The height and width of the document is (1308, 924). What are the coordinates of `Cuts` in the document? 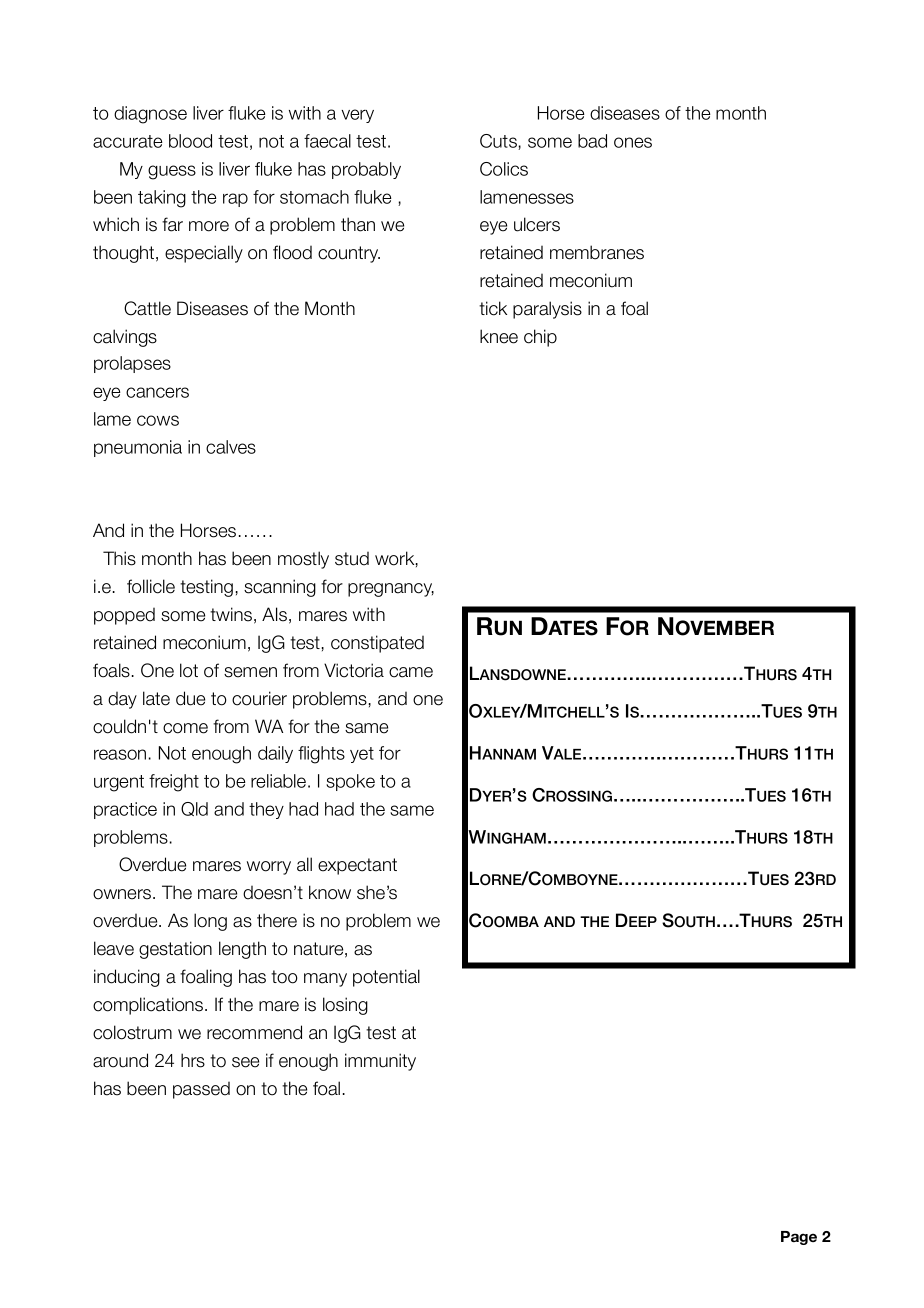 It's located at (499, 142).
